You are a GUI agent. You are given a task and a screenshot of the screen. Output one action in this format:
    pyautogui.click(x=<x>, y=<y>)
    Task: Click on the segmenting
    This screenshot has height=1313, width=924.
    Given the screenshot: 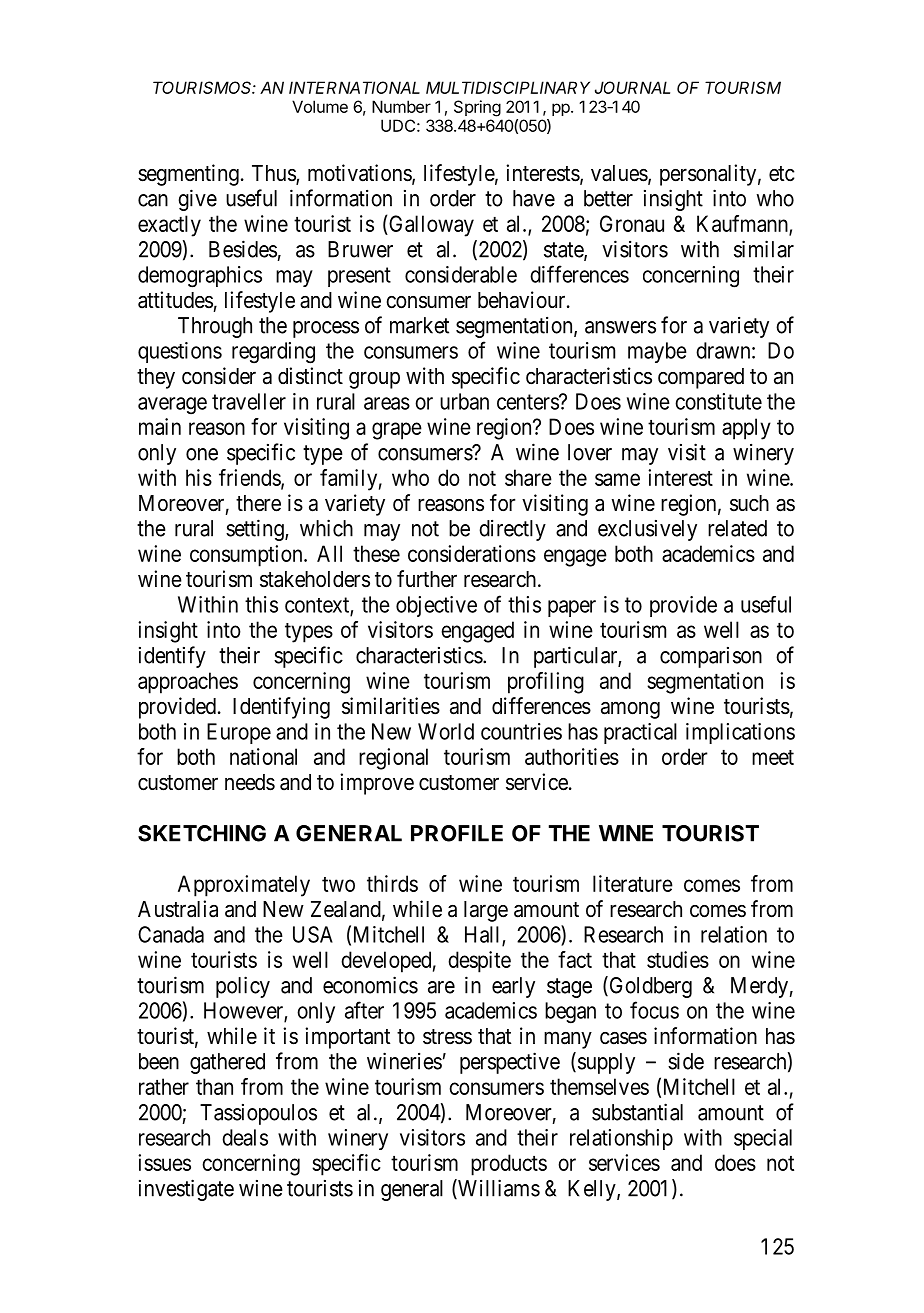 What is the action you would take?
    pyautogui.click(x=188, y=175)
